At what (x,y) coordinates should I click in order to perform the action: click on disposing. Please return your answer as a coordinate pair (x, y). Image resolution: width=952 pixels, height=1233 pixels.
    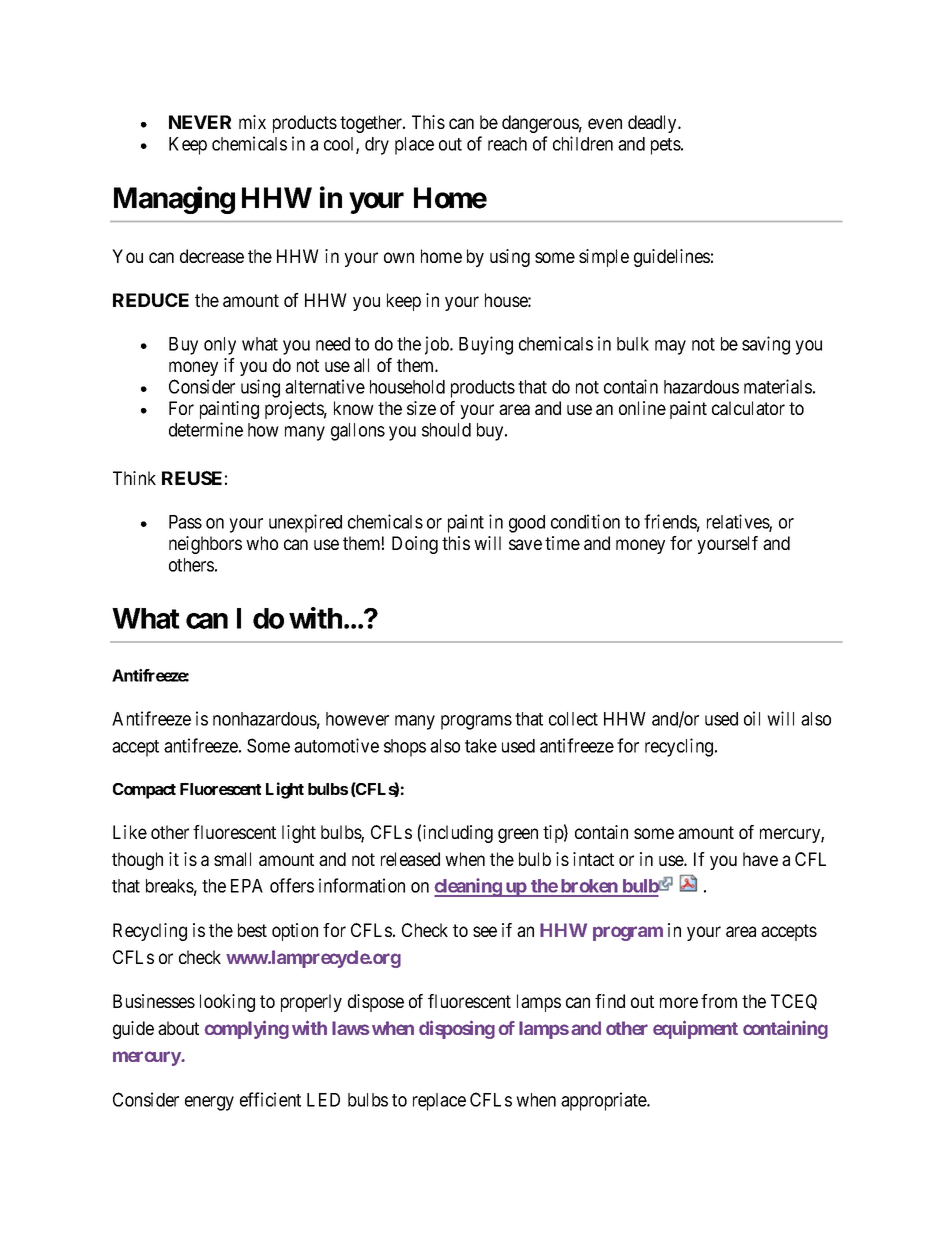
    Looking at the image, I should click on (457, 1029).
